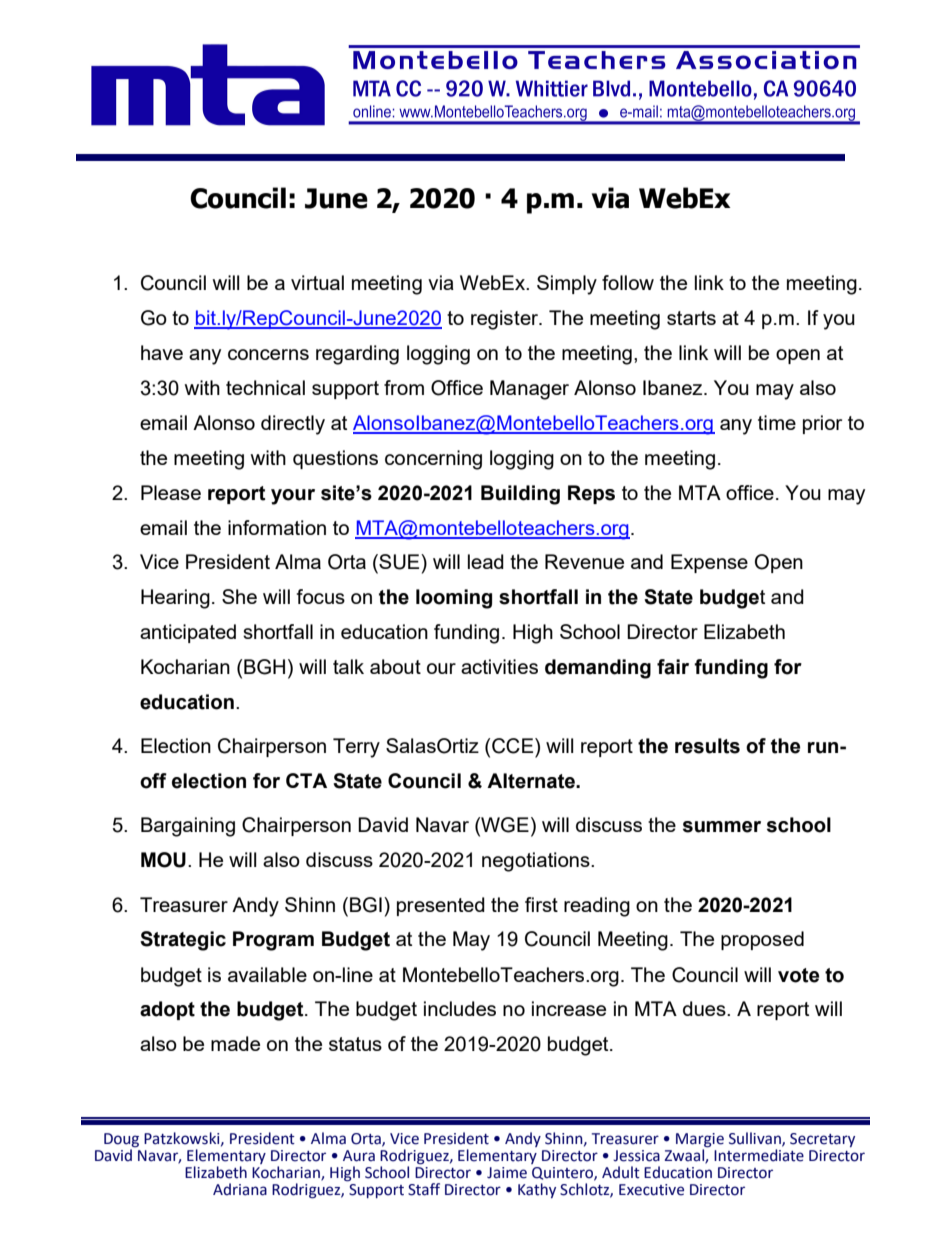 This screenshot has height=1233, width=952. I want to click on MOU, so click(163, 860).
